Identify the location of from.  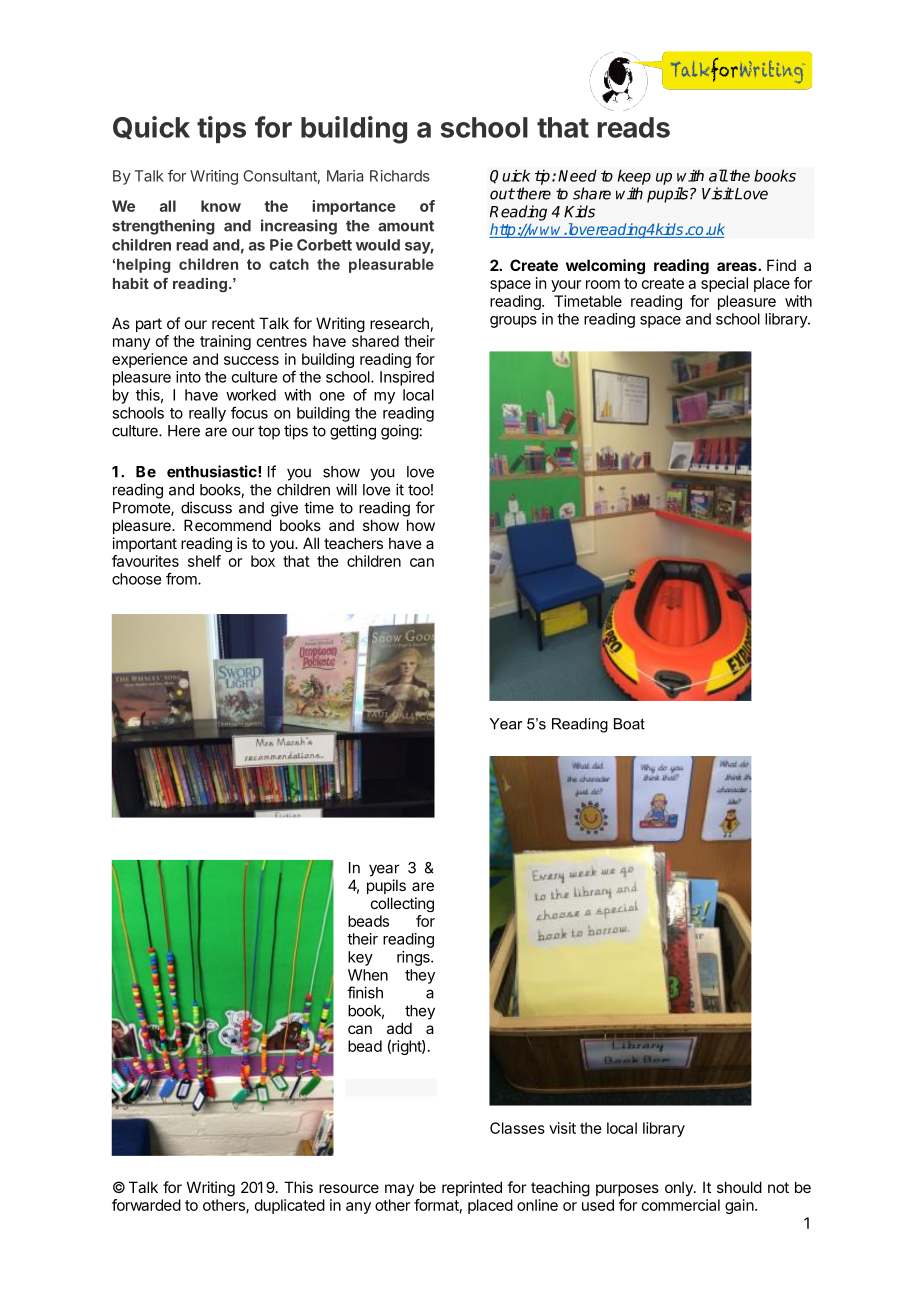
(182, 578).
